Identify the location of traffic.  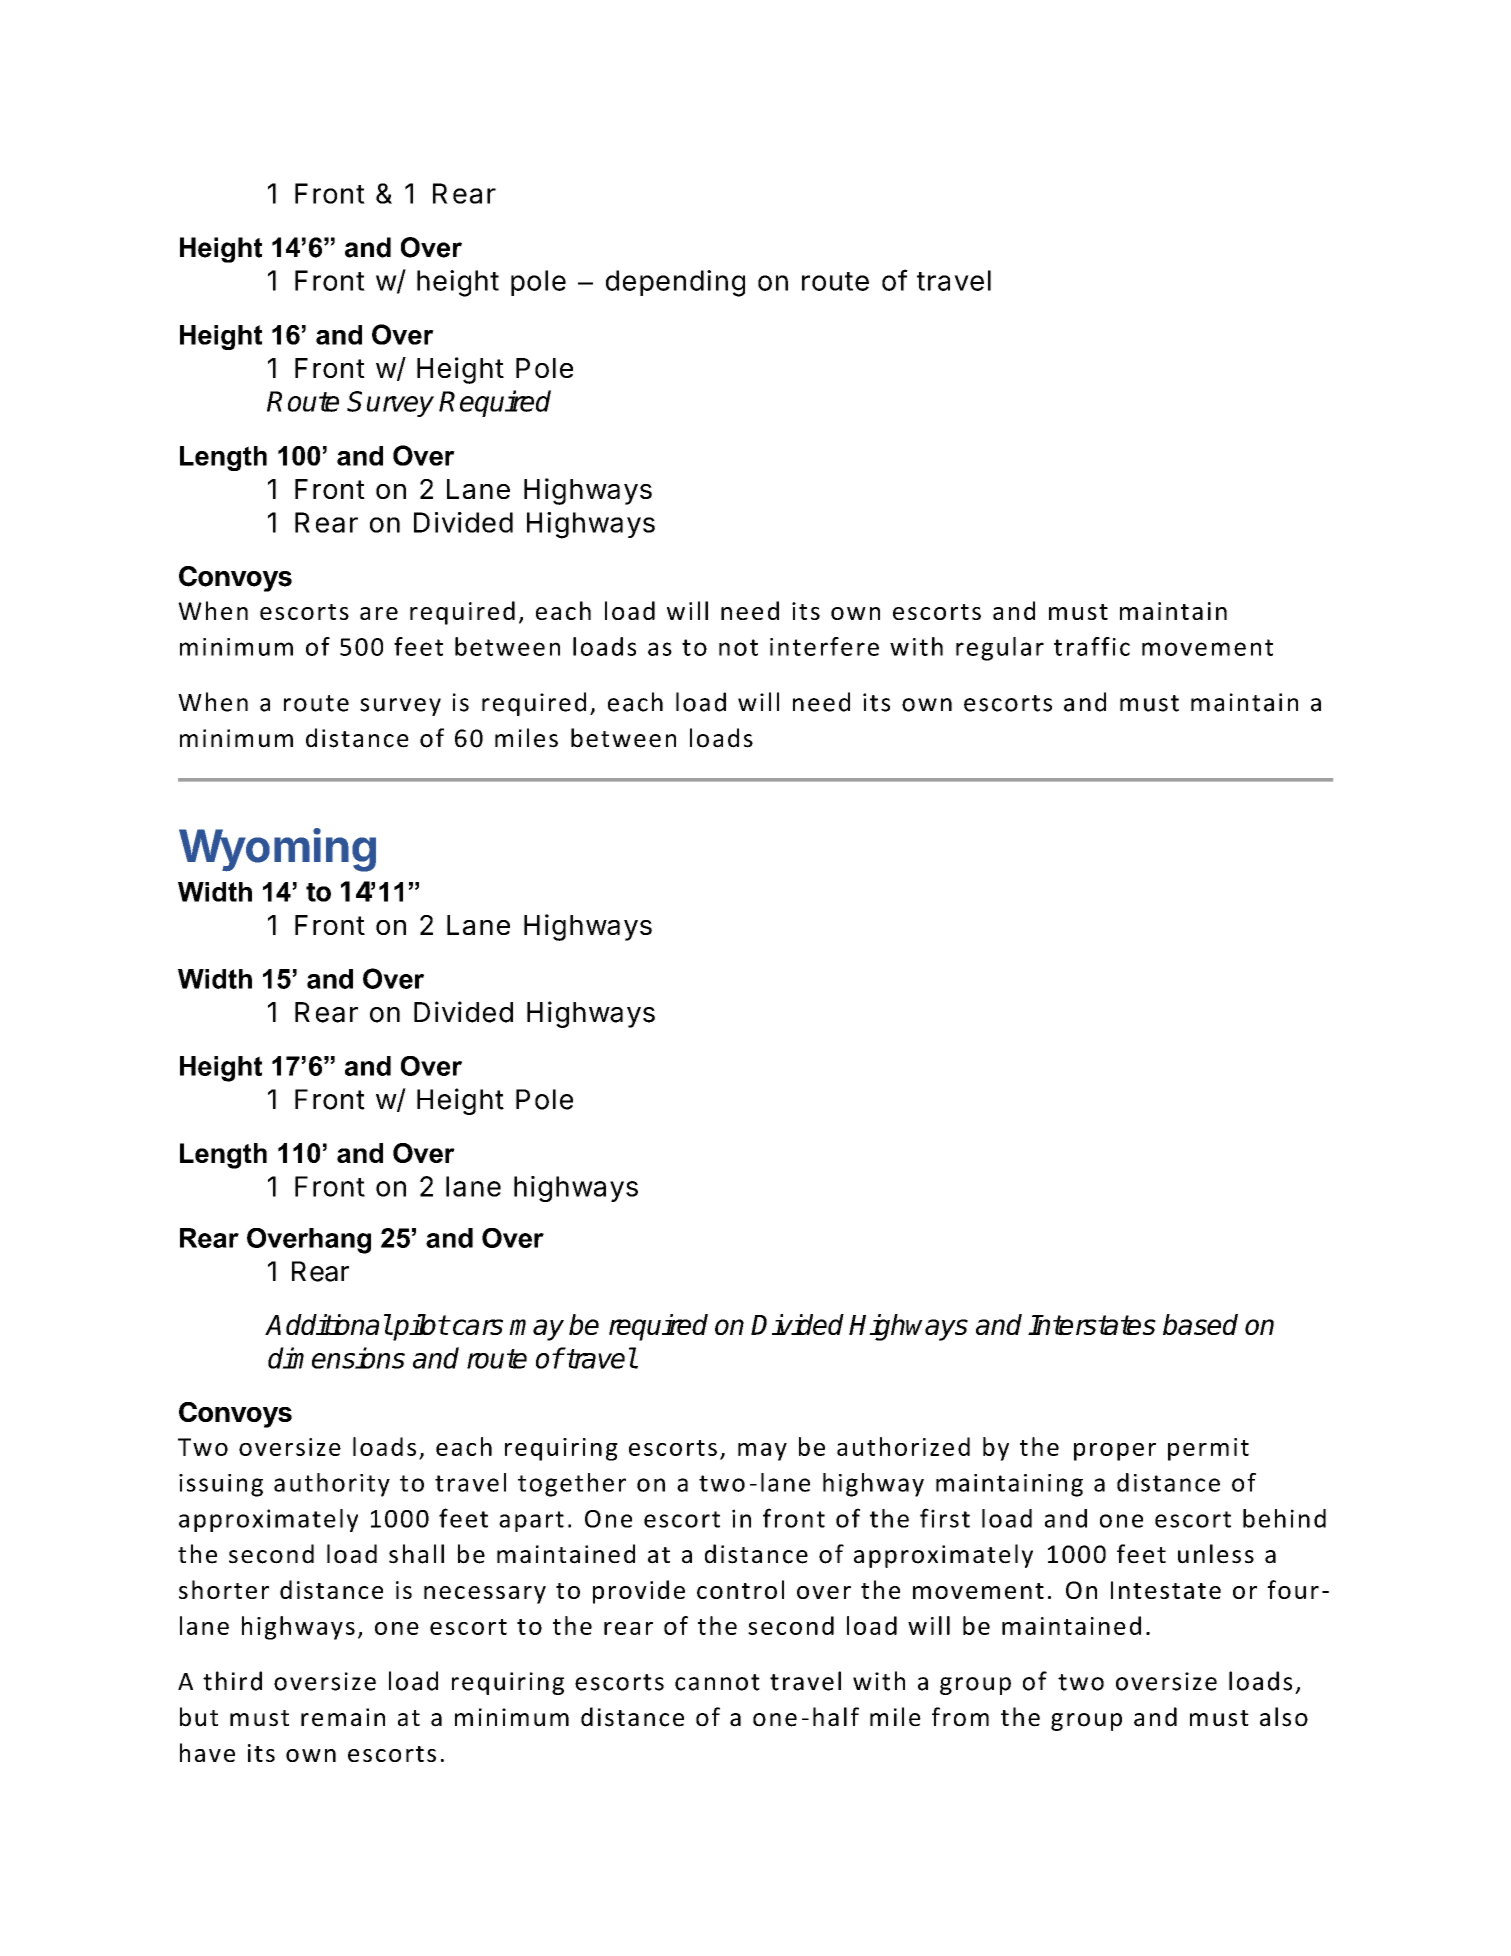
(1092, 646).
